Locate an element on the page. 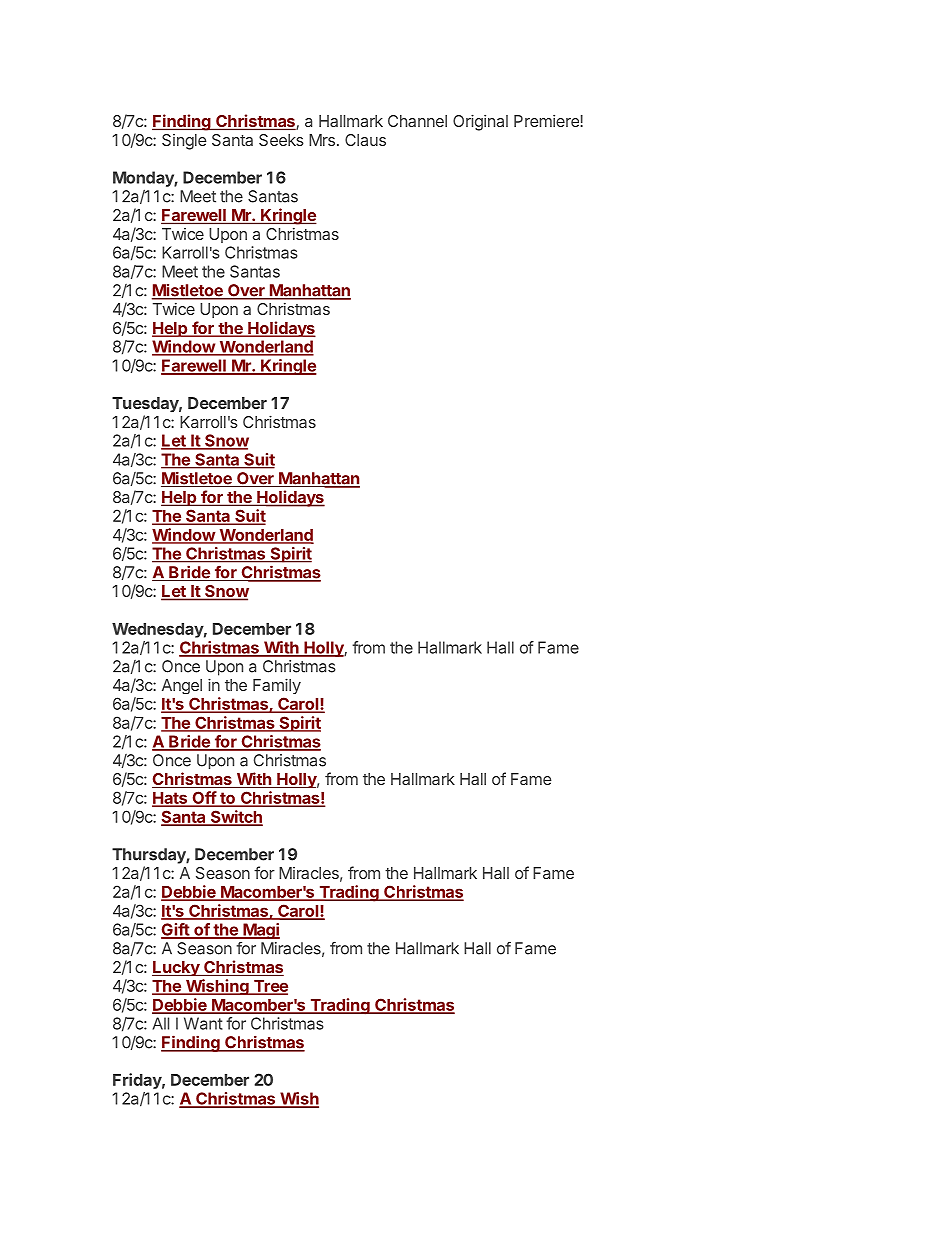 The width and height of the page is (952, 1233). Mrs is located at coordinates (322, 140).
